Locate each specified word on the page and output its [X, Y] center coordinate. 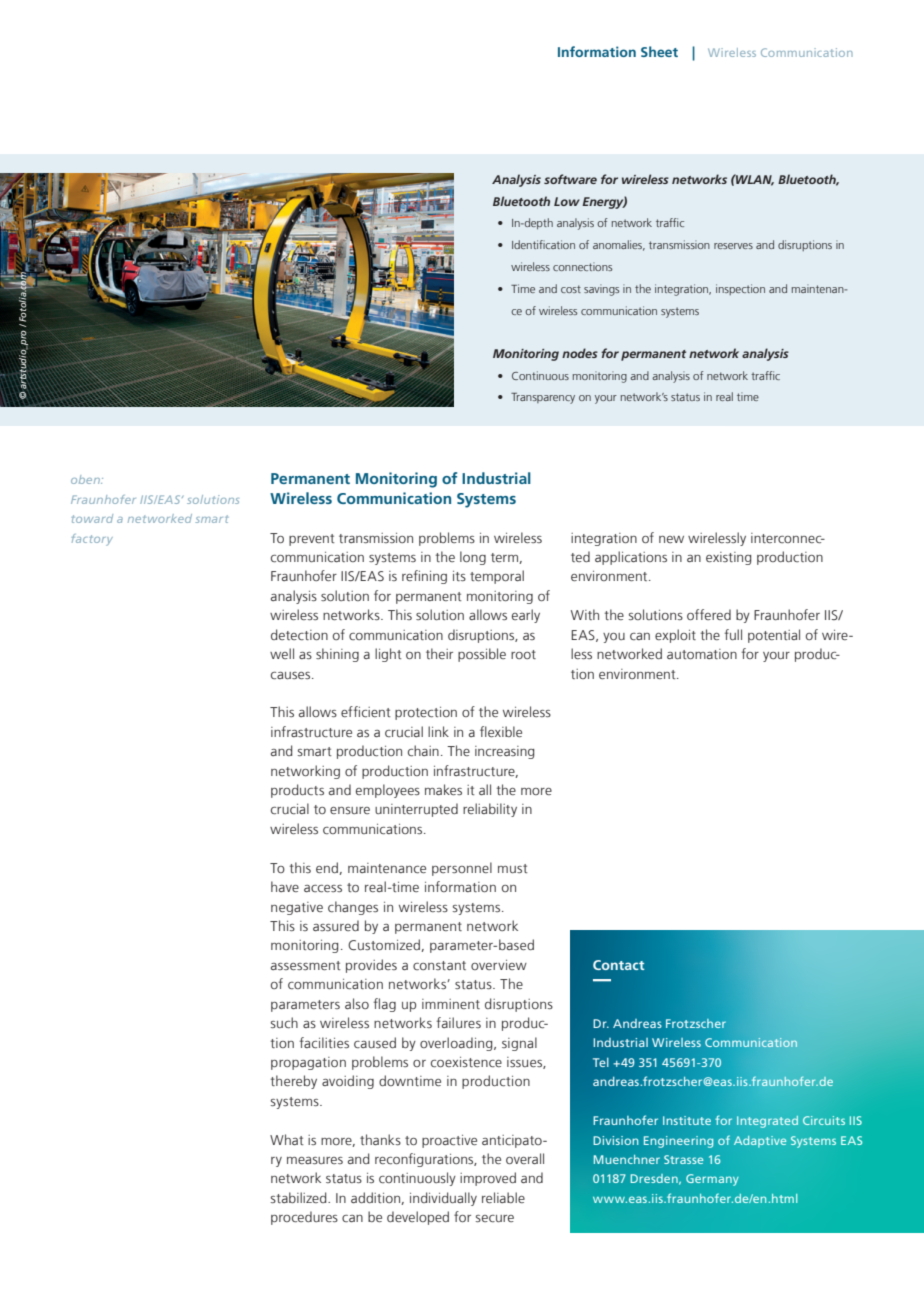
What [286, 1139]
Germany [712, 1180]
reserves [733, 246]
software [570, 179]
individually [443, 1199]
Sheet [659, 51]
